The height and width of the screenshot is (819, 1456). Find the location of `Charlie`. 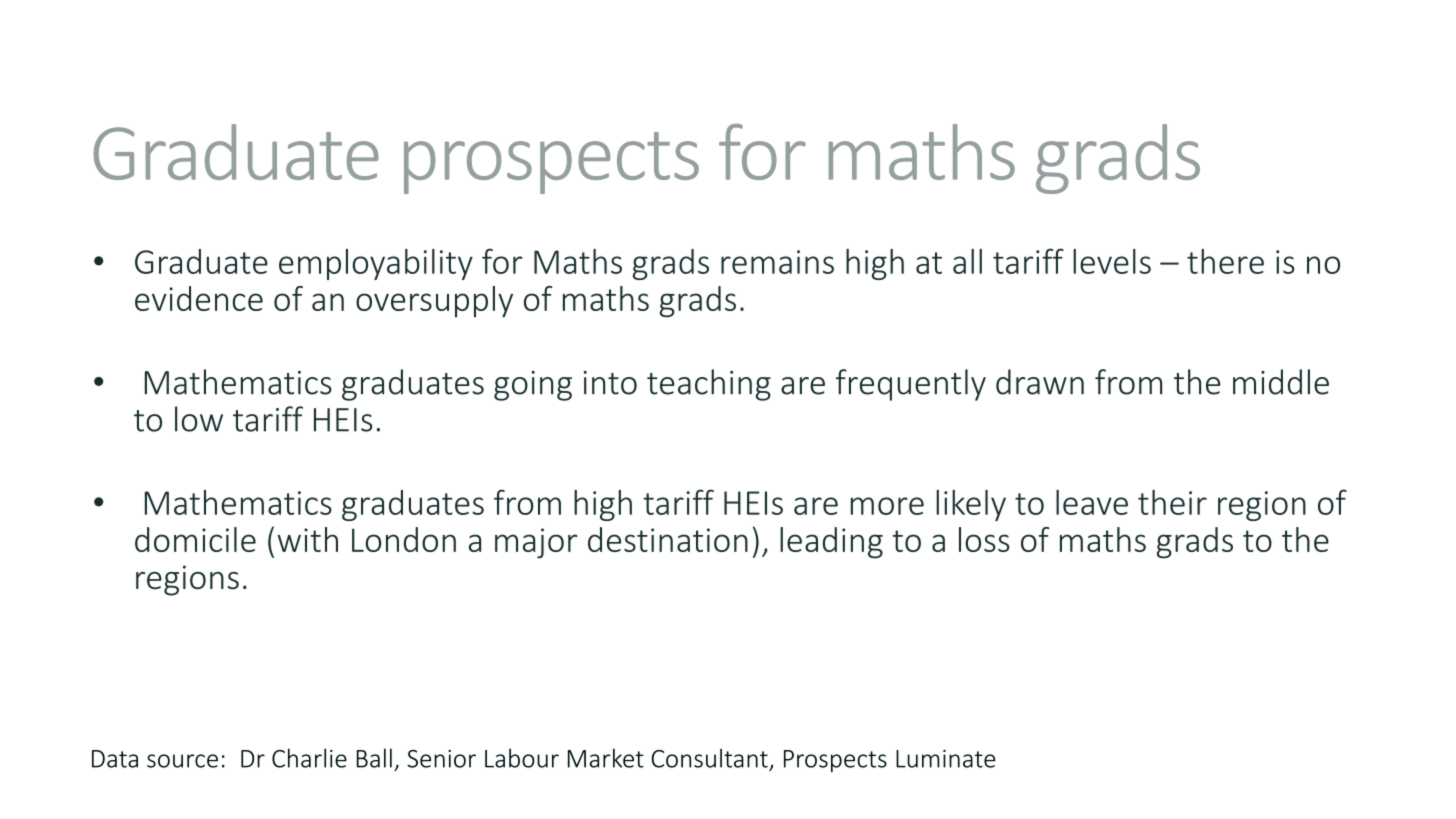

Charlie is located at coordinates (309, 758).
